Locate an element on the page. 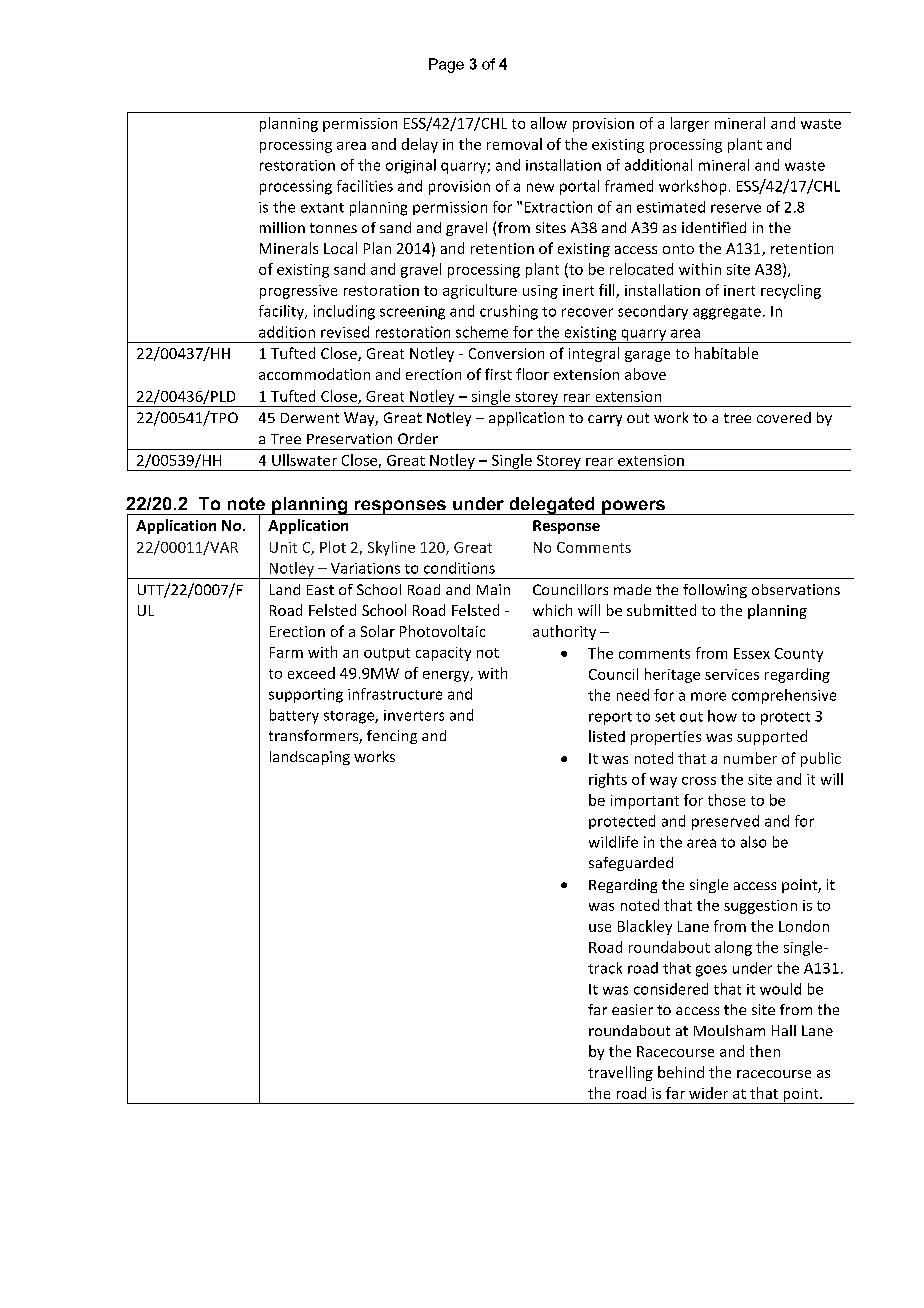 This page has height=1308, width=924. Variations is located at coordinates (365, 568).
